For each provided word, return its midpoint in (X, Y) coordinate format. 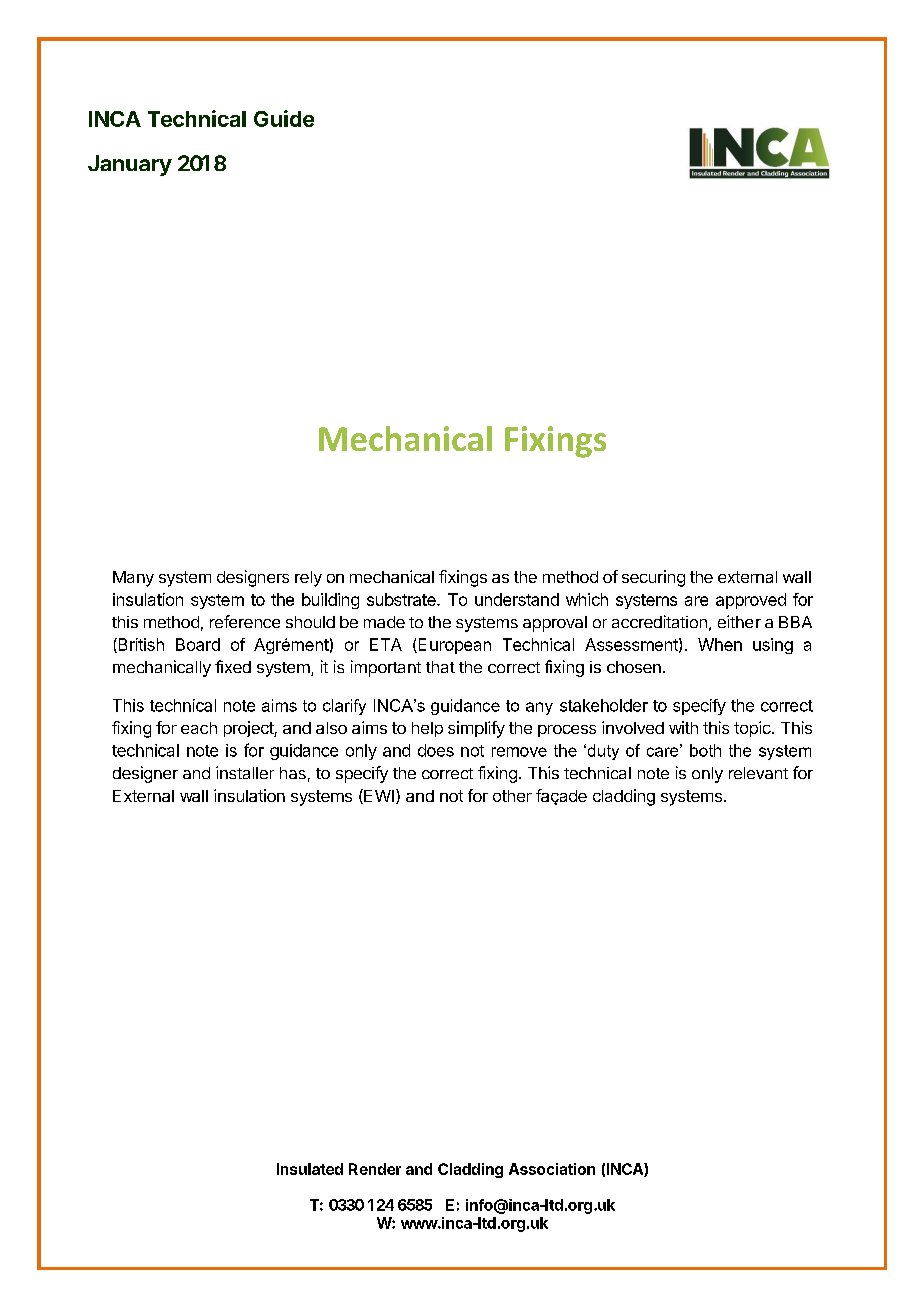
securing (653, 578)
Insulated (310, 1169)
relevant (758, 773)
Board (198, 644)
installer (245, 772)
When (720, 644)
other (512, 796)
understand (517, 599)
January (130, 165)
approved (751, 601)
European (453, 646)
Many (133, 579)
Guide (284, 118)
